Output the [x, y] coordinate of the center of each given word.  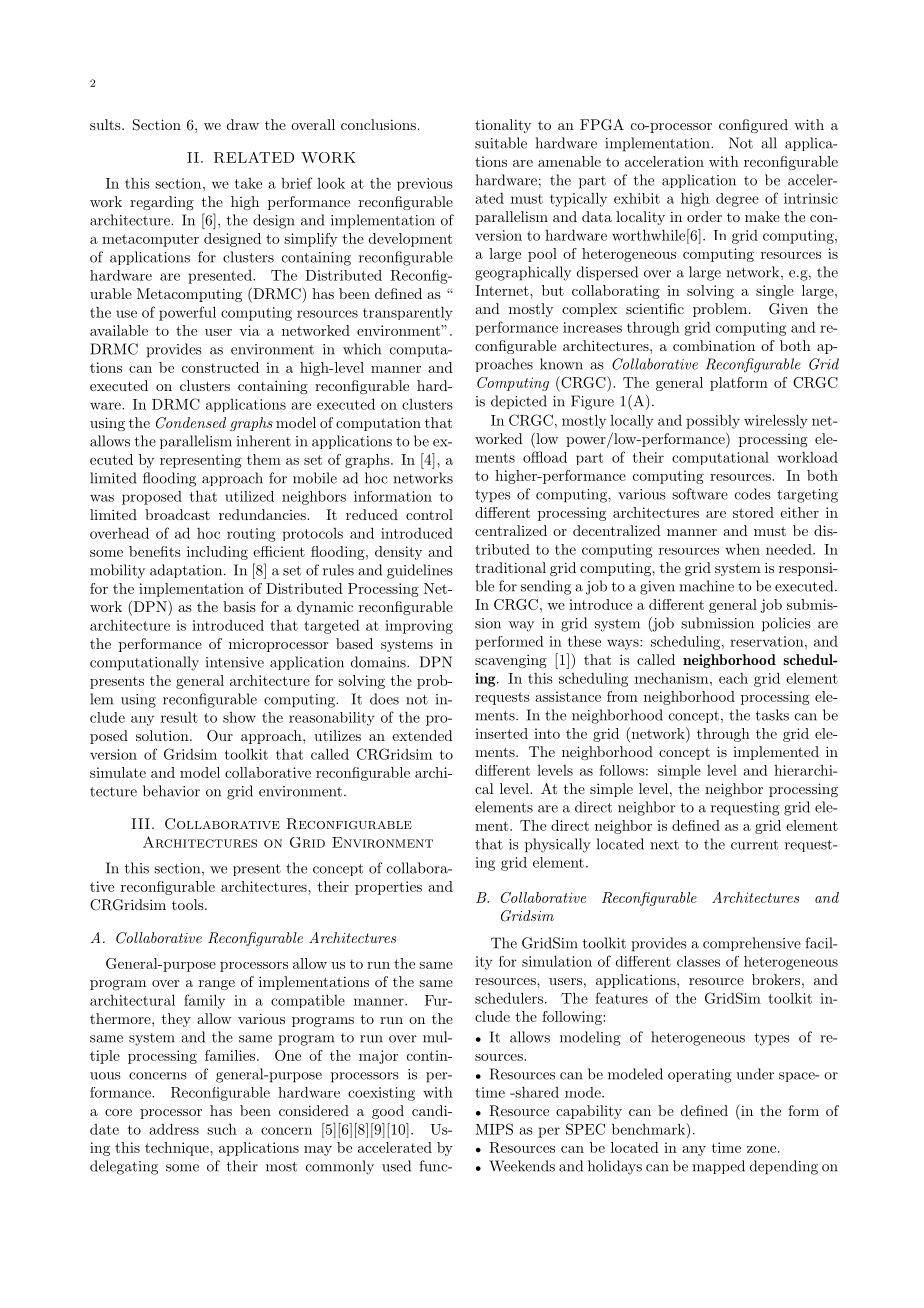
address [174, 1129]
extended [422, 735]
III [140, 823]
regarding [162, 203]
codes [753, 494]
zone [761, 1149]
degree [737, 200]
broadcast [177, 514]
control [429, 514]
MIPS [494, 1129]
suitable [501, 143]
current [754, 845]
